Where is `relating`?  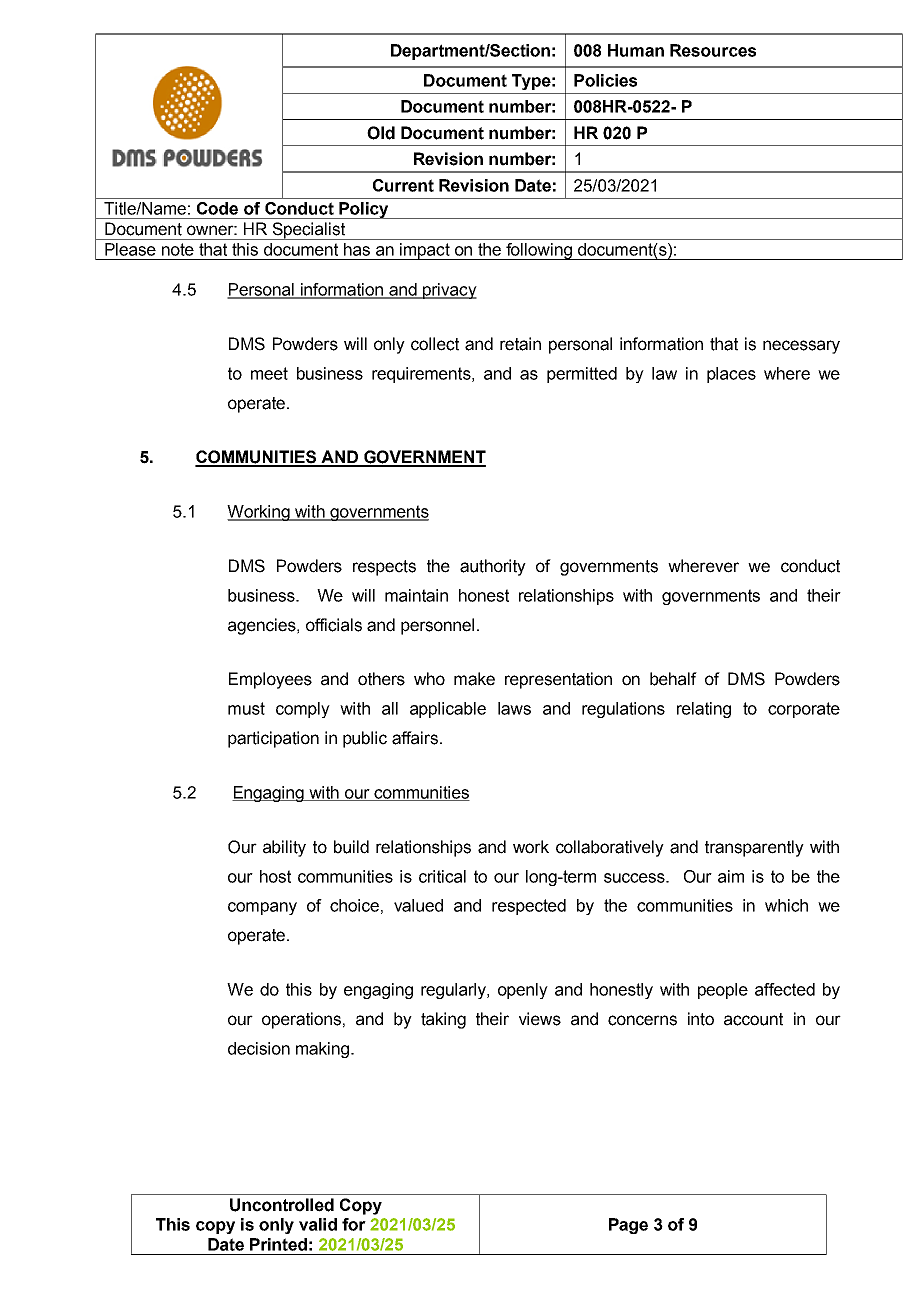 relating is located at coordinates (704, 710).
